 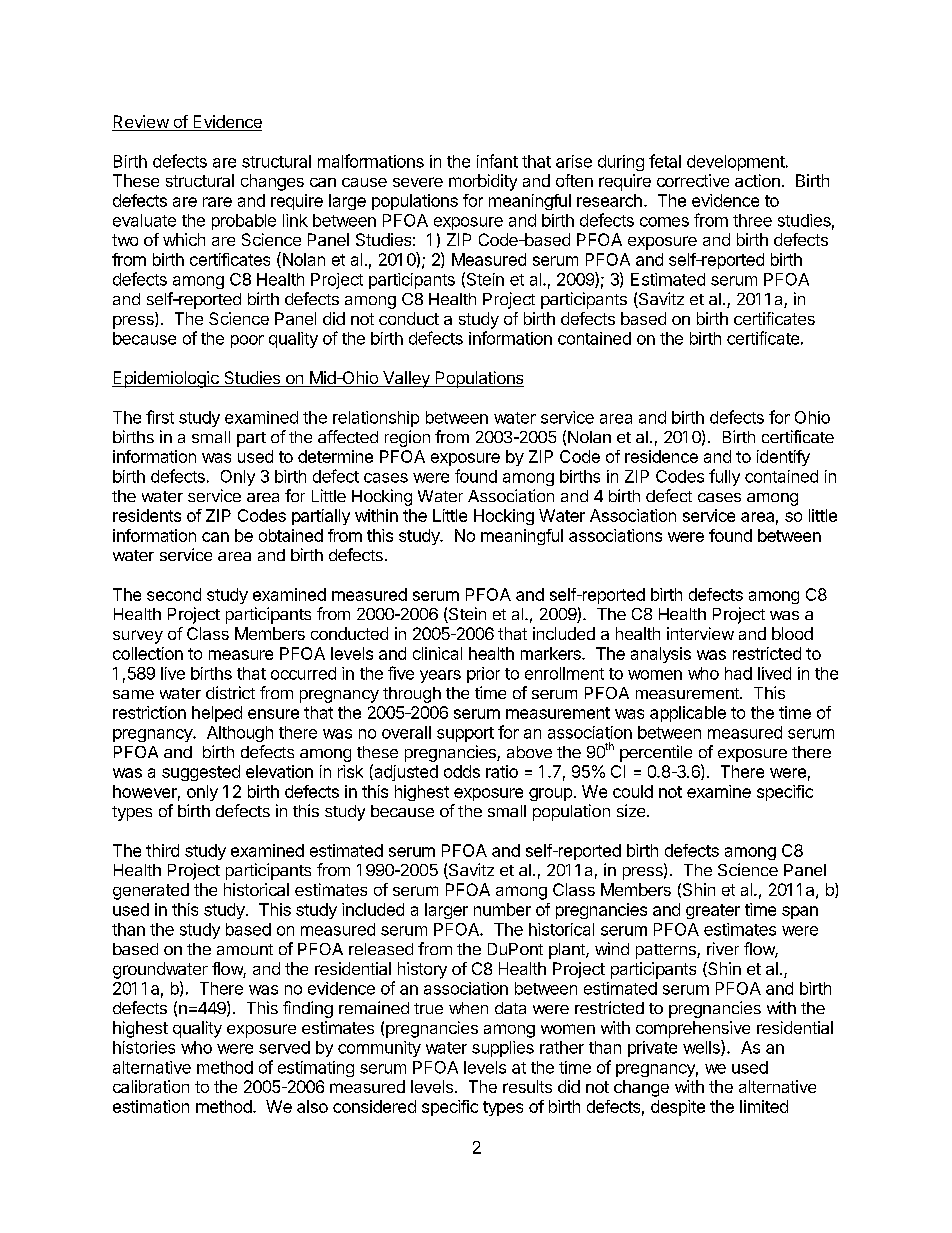 I want to click on estimation, so click(x=151, y=1106).
